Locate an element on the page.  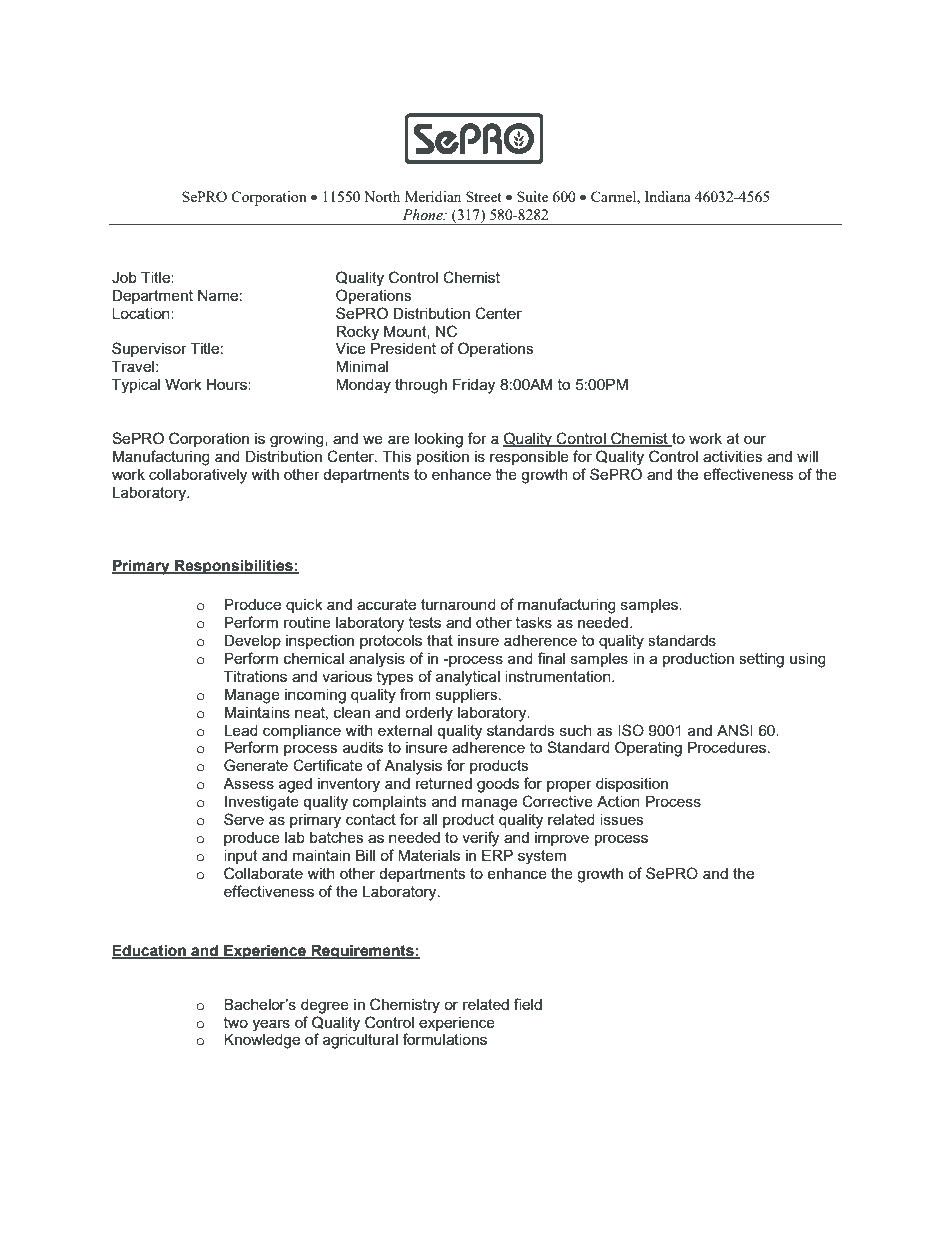
Indiana is located at coordinates (668, 196).
